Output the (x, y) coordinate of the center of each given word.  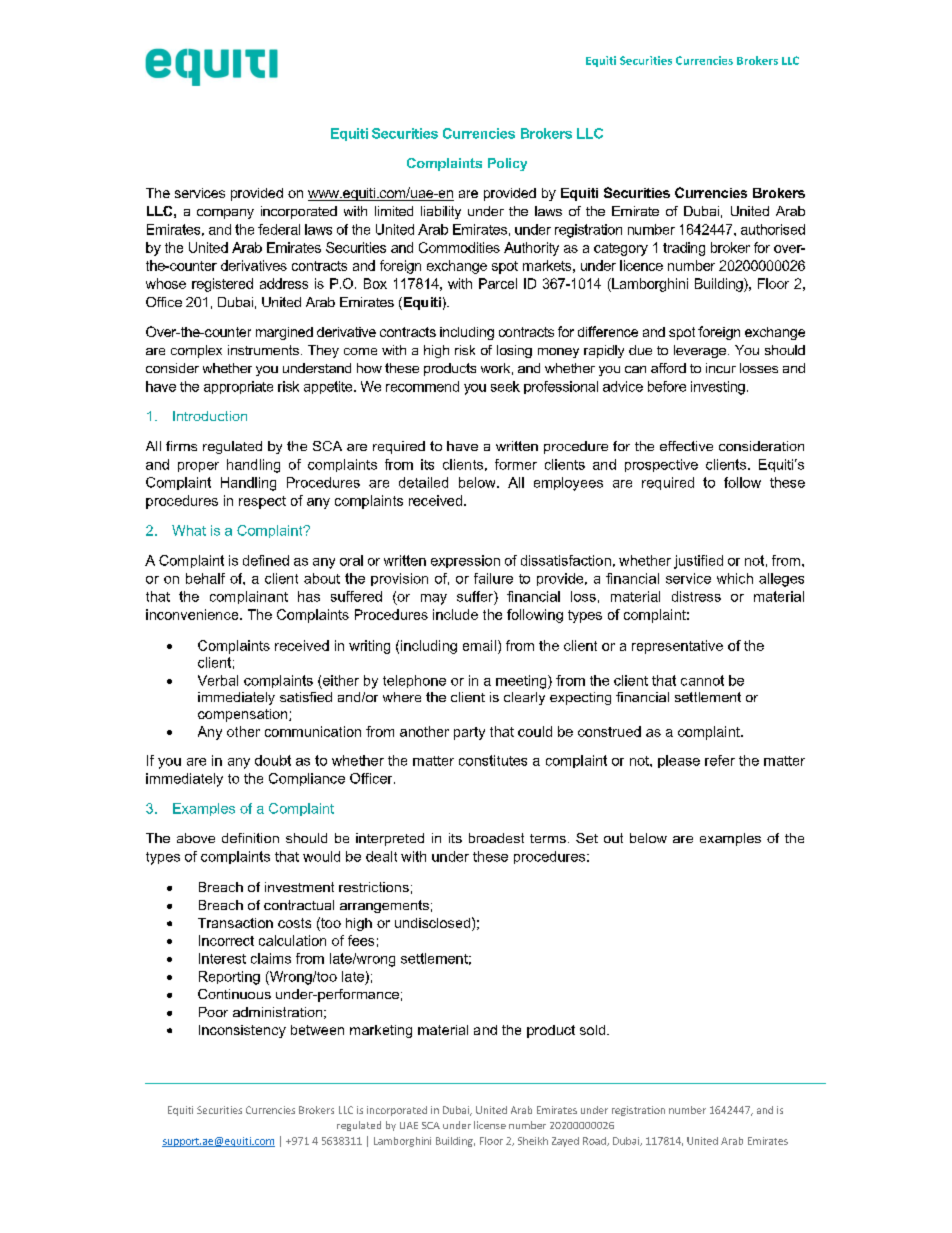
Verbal (218, 680)
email (479, 645)
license (490, 1125)
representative (677, 647)
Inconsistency (242, 1031)
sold (592, 1030)
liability (441, 212)
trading (684, 249)
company (225, 214)
